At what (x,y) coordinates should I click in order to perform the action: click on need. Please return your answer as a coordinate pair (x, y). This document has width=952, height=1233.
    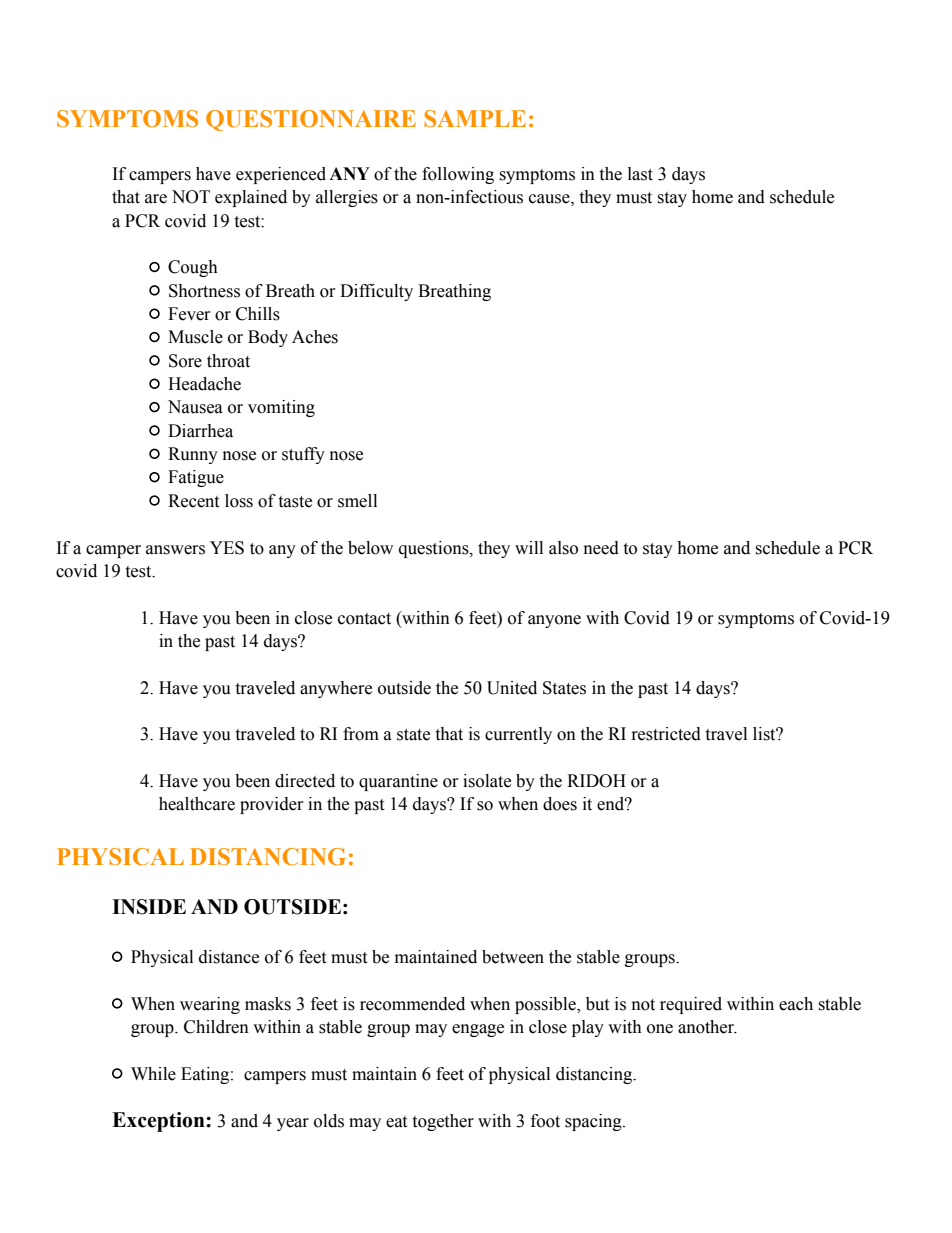
    Looking at the image, I should click on (601, 548).
